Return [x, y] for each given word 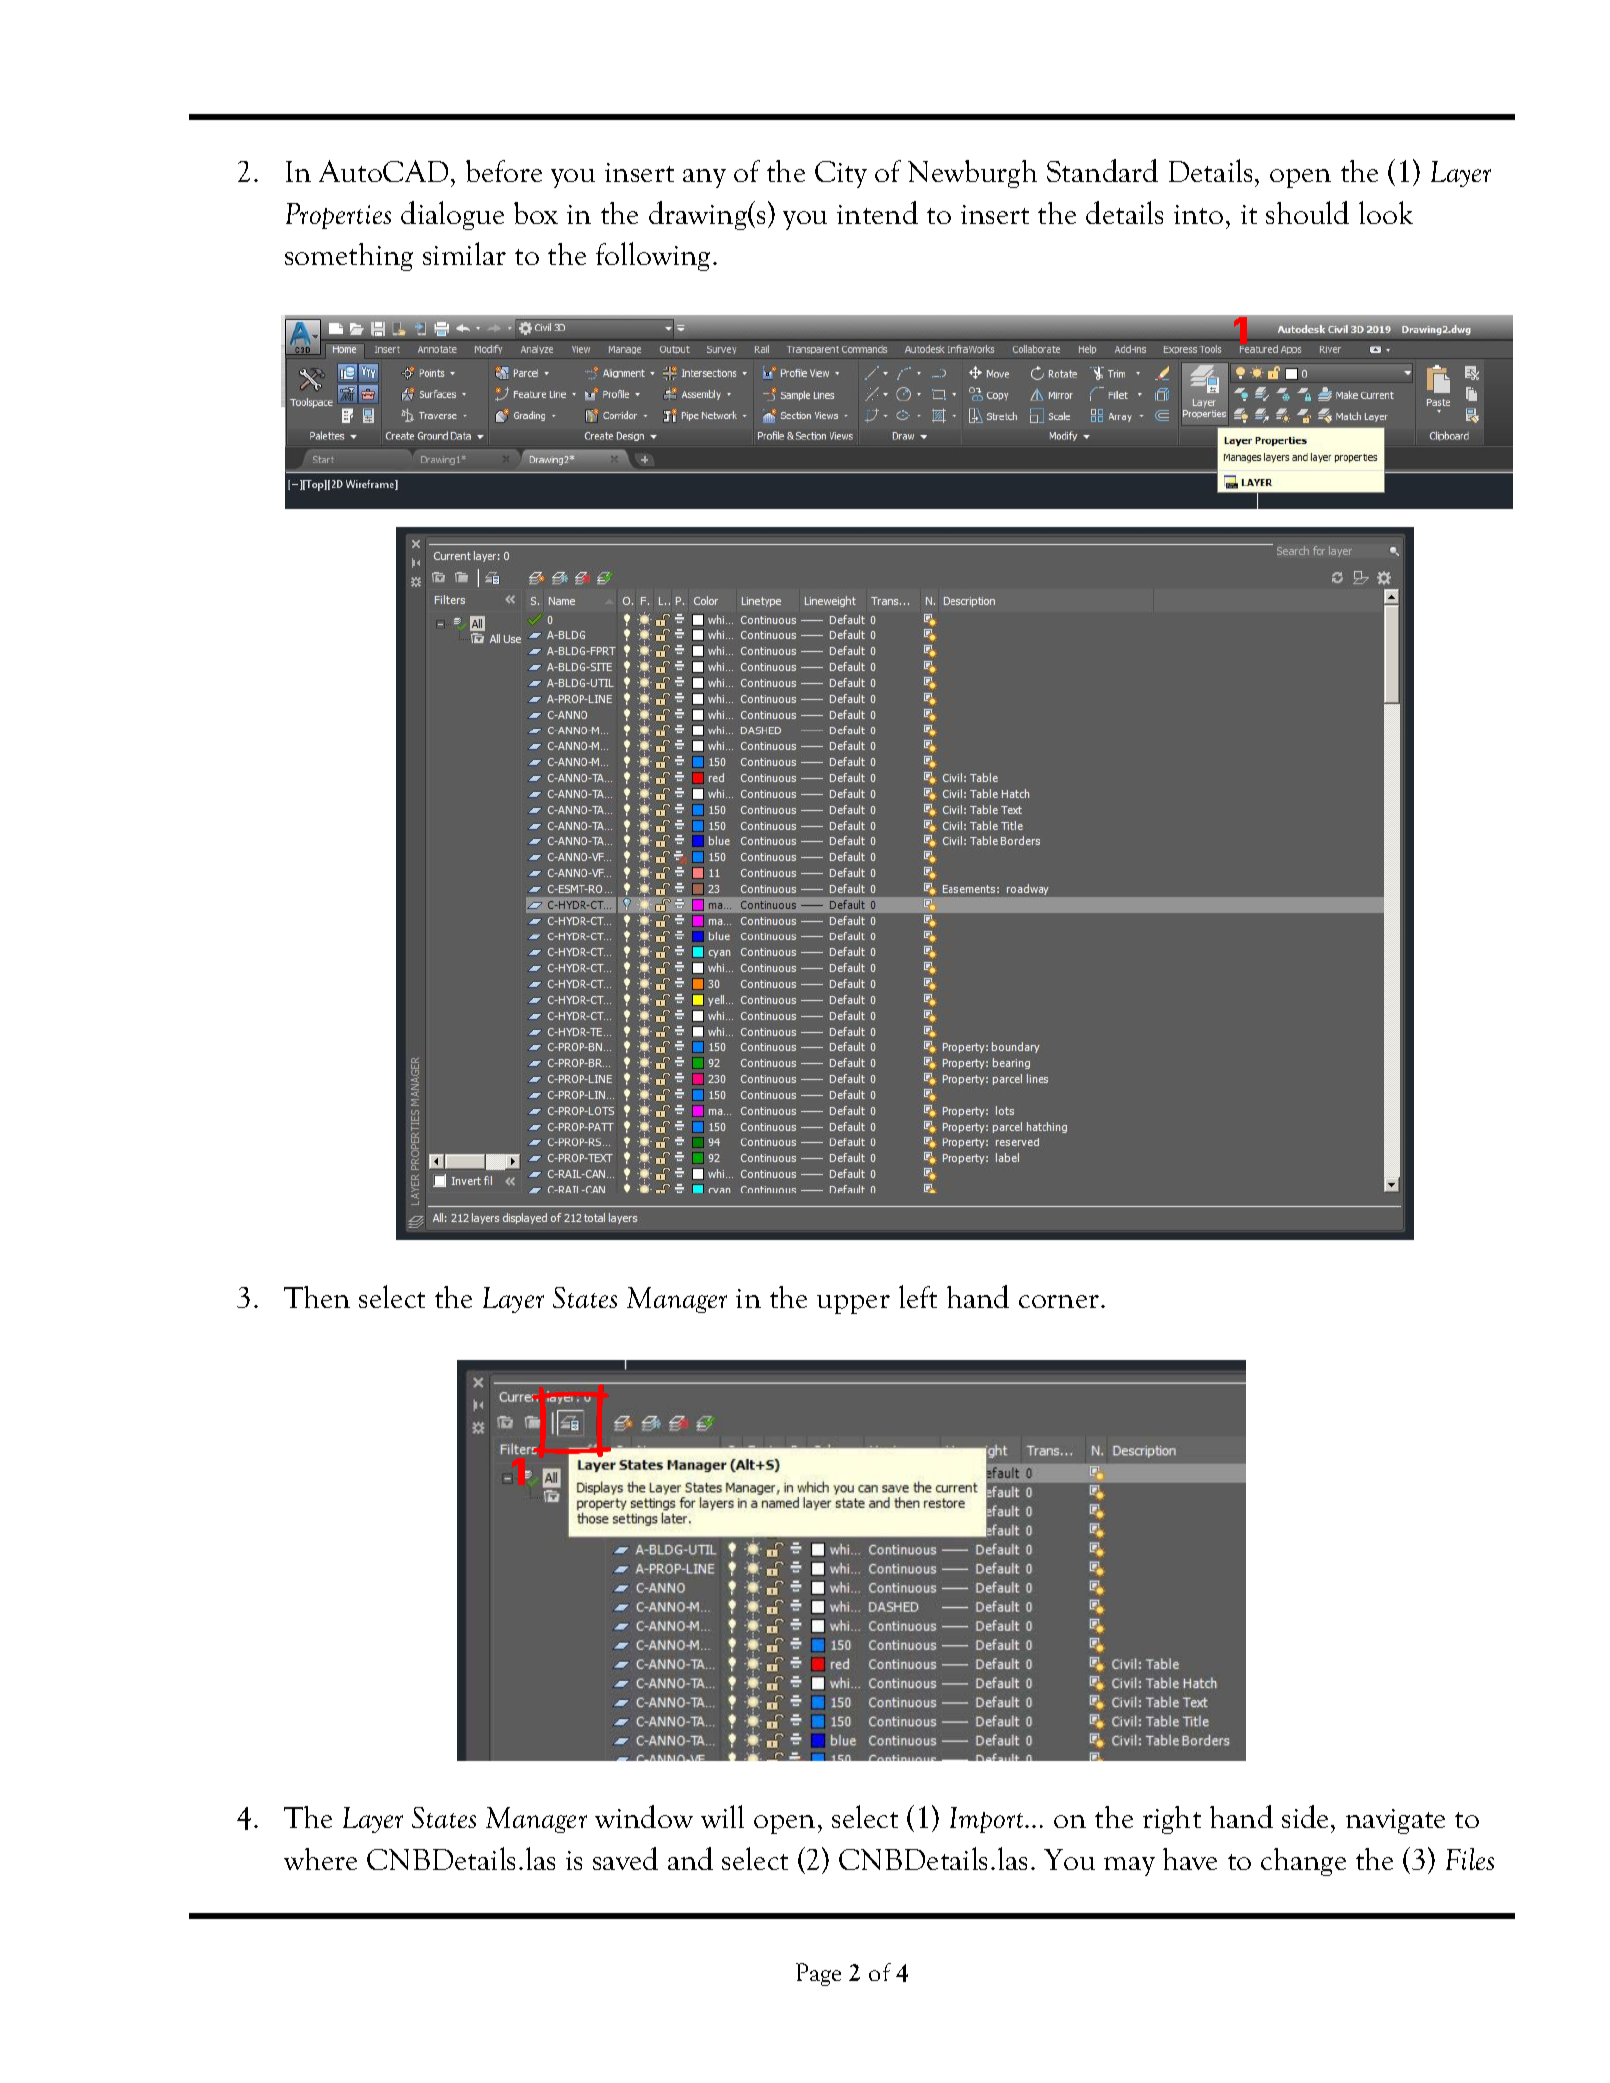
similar [464, 253]
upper [853, 1304]
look [1386, 212]
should [1307, 212]
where [320, 1859]
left [918, 1296]
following [655, 256]
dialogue [452, 215]
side [1307, 1816]
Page [818, 1974]
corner [1060, 1301]
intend [877, 212]
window [644, 1816]
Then [317, 1297]
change [1303, 1862]
